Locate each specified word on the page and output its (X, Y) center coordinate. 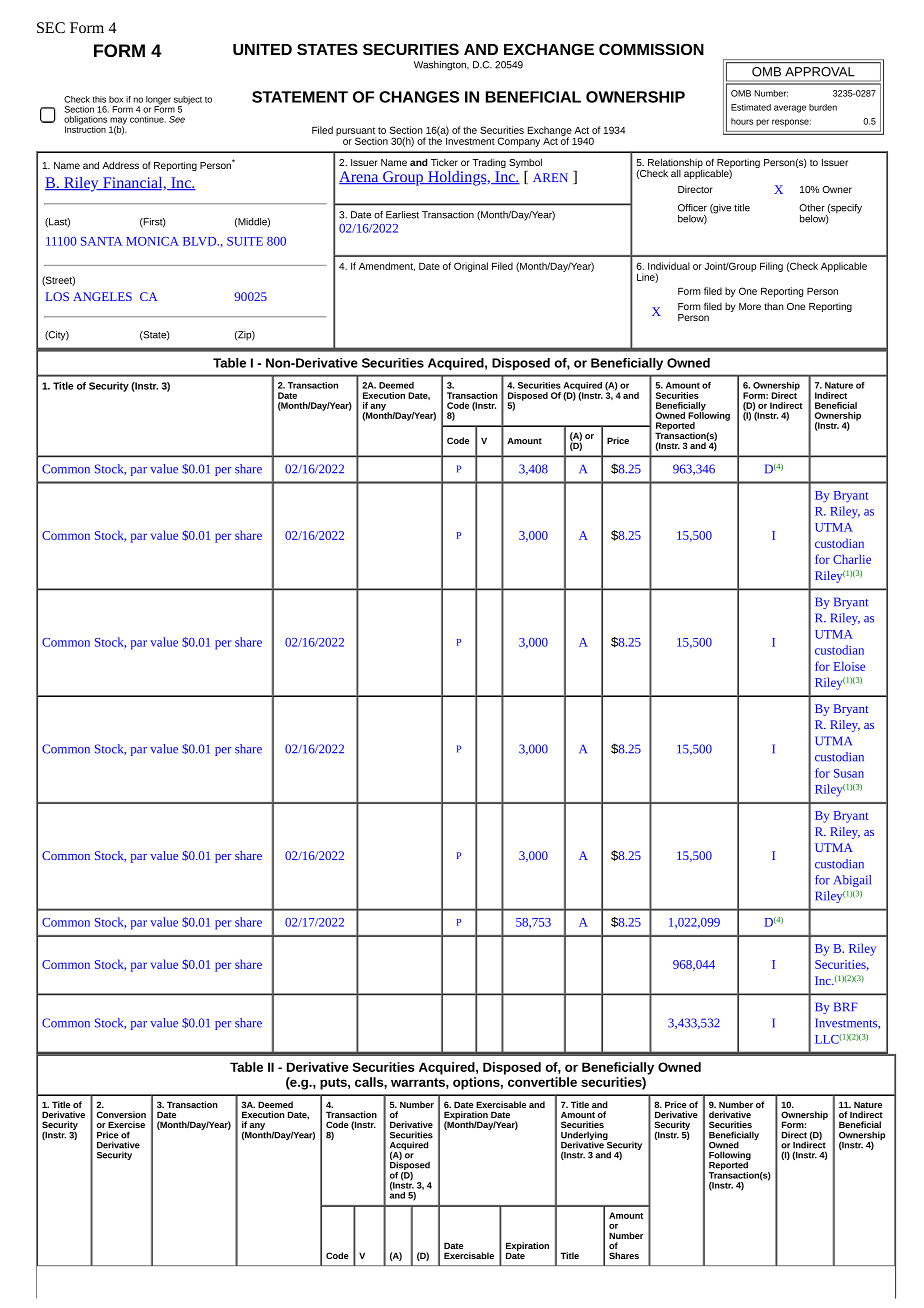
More (750, 306)
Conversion (121, 1114)
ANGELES (102, 296)
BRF (846, 1007)
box (116, 99)
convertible (542, 1082)
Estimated (751, 107)
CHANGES (419, 97)
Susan (849, 773)
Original (471, 267)
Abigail (852, 881)
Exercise (126, 1124)
